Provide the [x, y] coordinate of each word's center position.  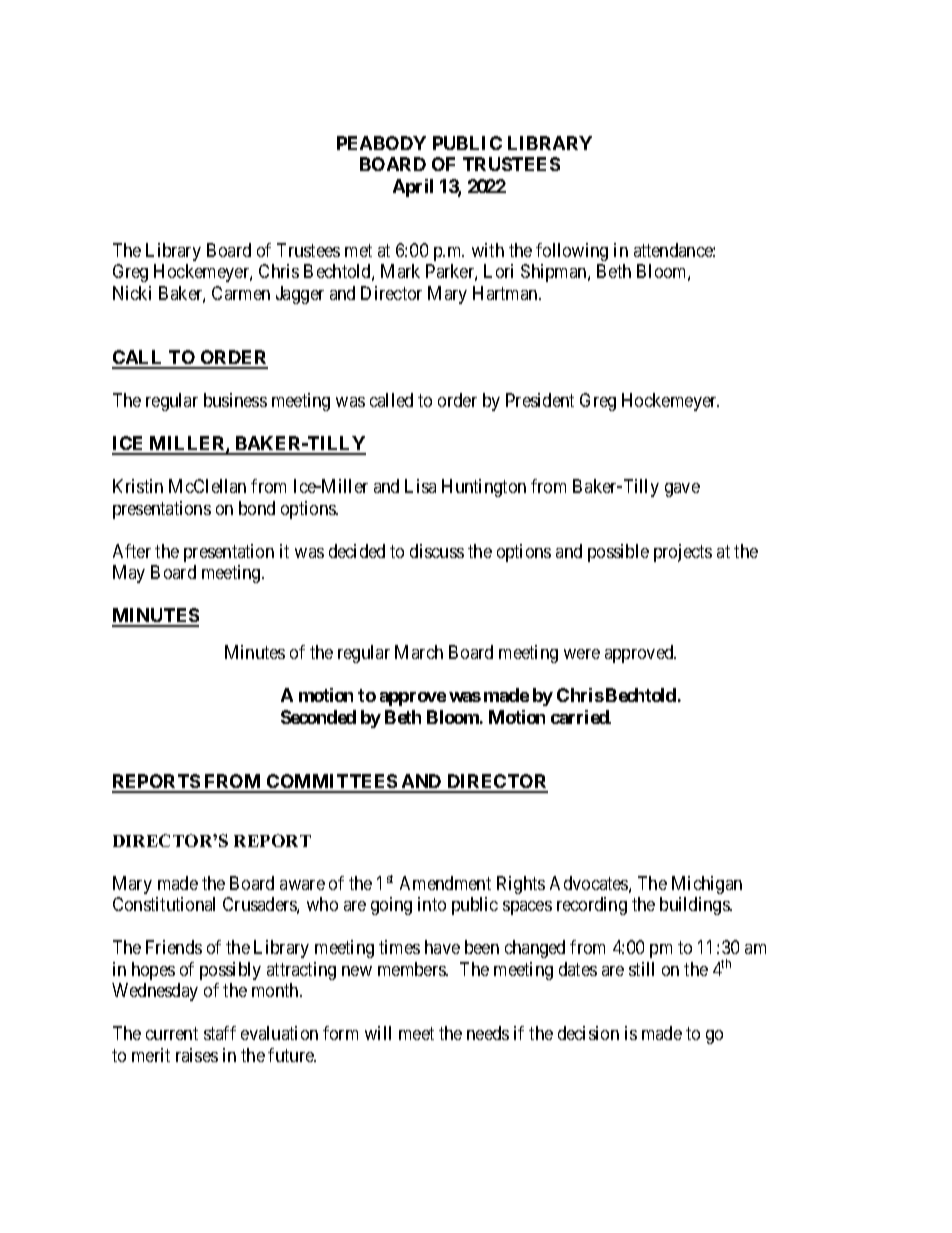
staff [220, 1033]
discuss [437, 551]
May [129, 574]
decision [588, 1033]
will [378, 1033]
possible [618, 553]
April [413, 188]
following [572, 252]
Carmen [241, 293]
